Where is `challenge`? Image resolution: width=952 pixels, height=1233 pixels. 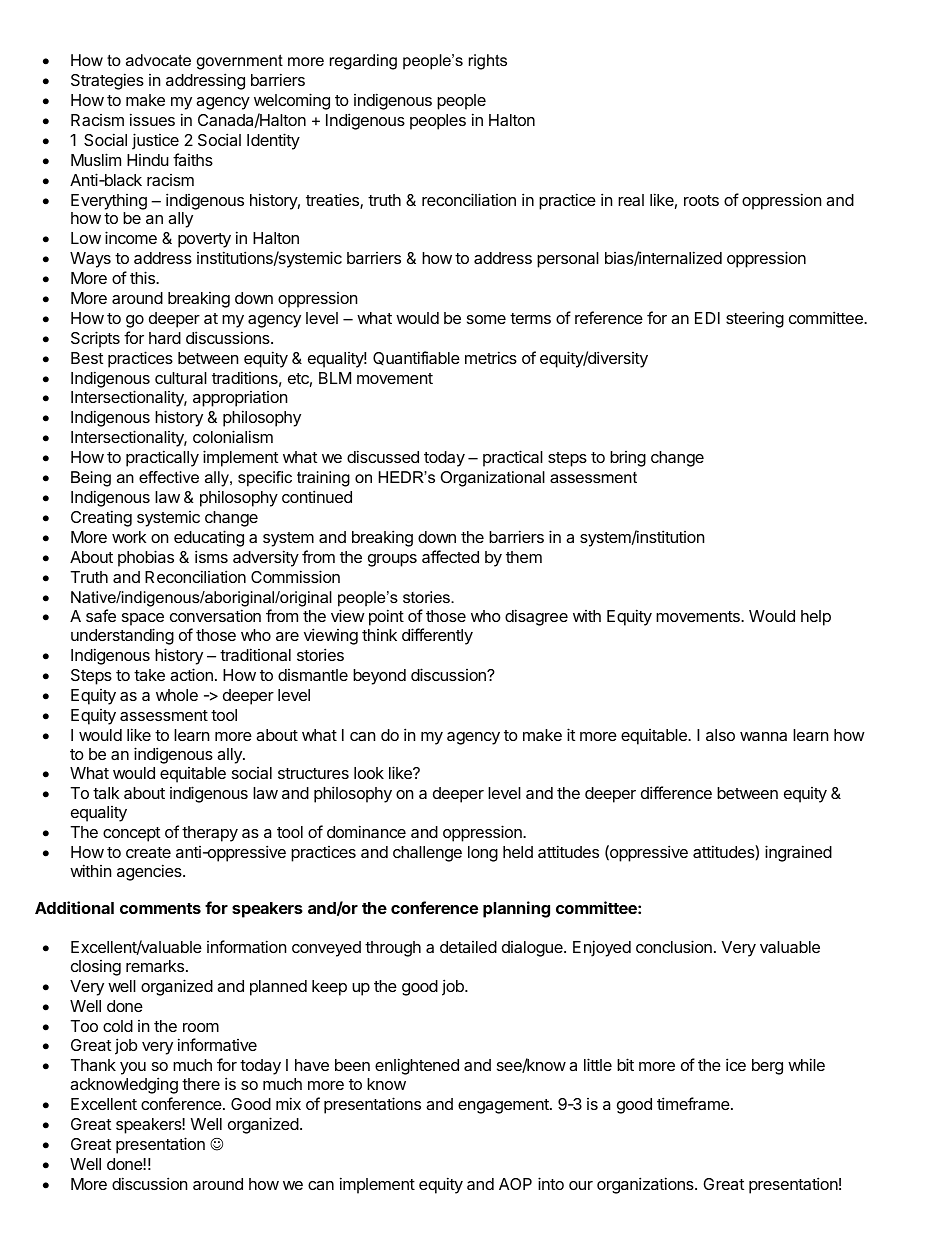
challenge is located at coordinates (427, 854).
